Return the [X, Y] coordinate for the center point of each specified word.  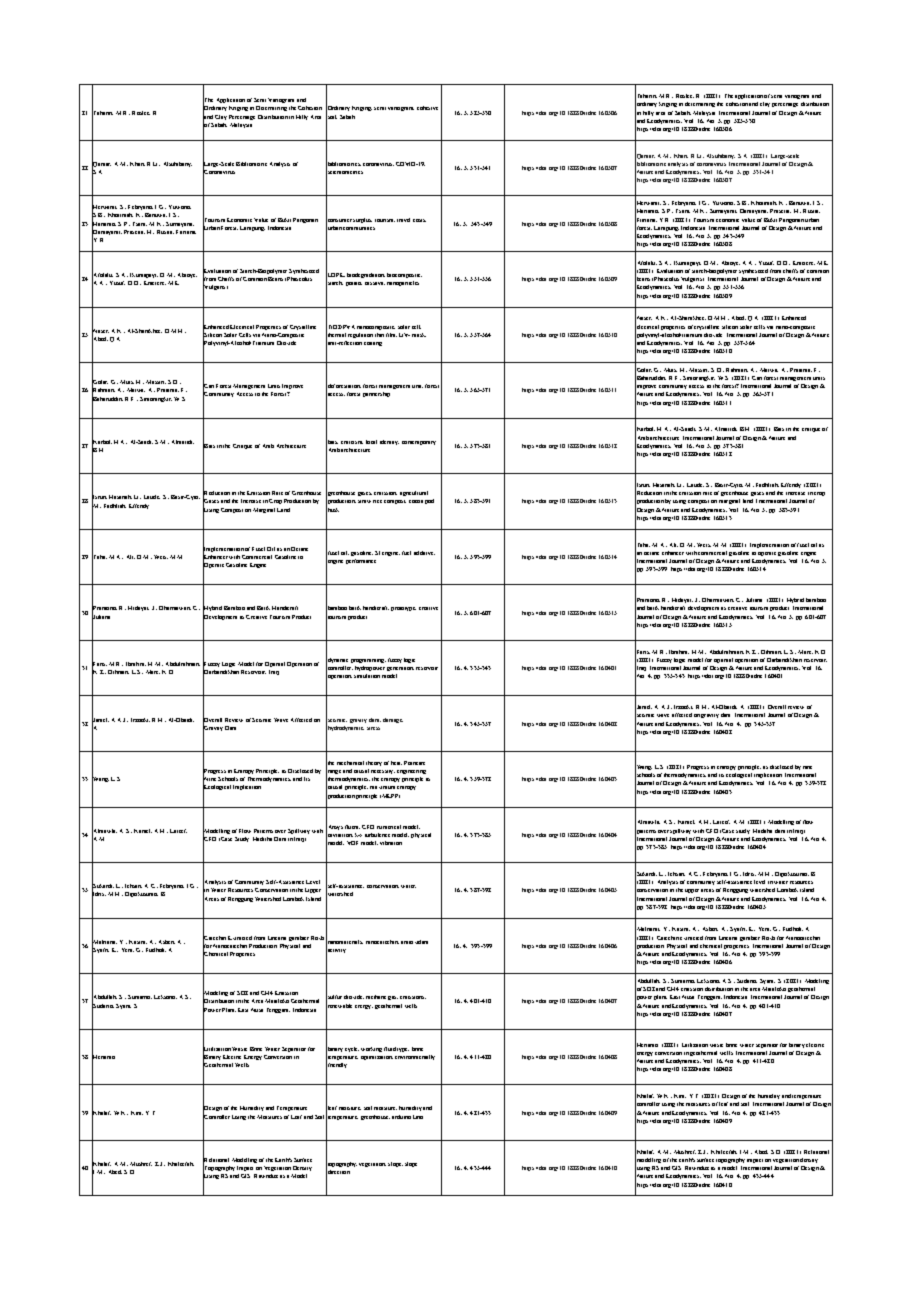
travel [403, 220]
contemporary [419, 443]
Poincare [414, 763]
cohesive [427, 108]
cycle [352, 1049]
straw [364, 501]
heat [396, 763]
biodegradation [366, 275]
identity [389, 442]
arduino [401, 1117]
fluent [352, 827]
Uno [418, 1117]
